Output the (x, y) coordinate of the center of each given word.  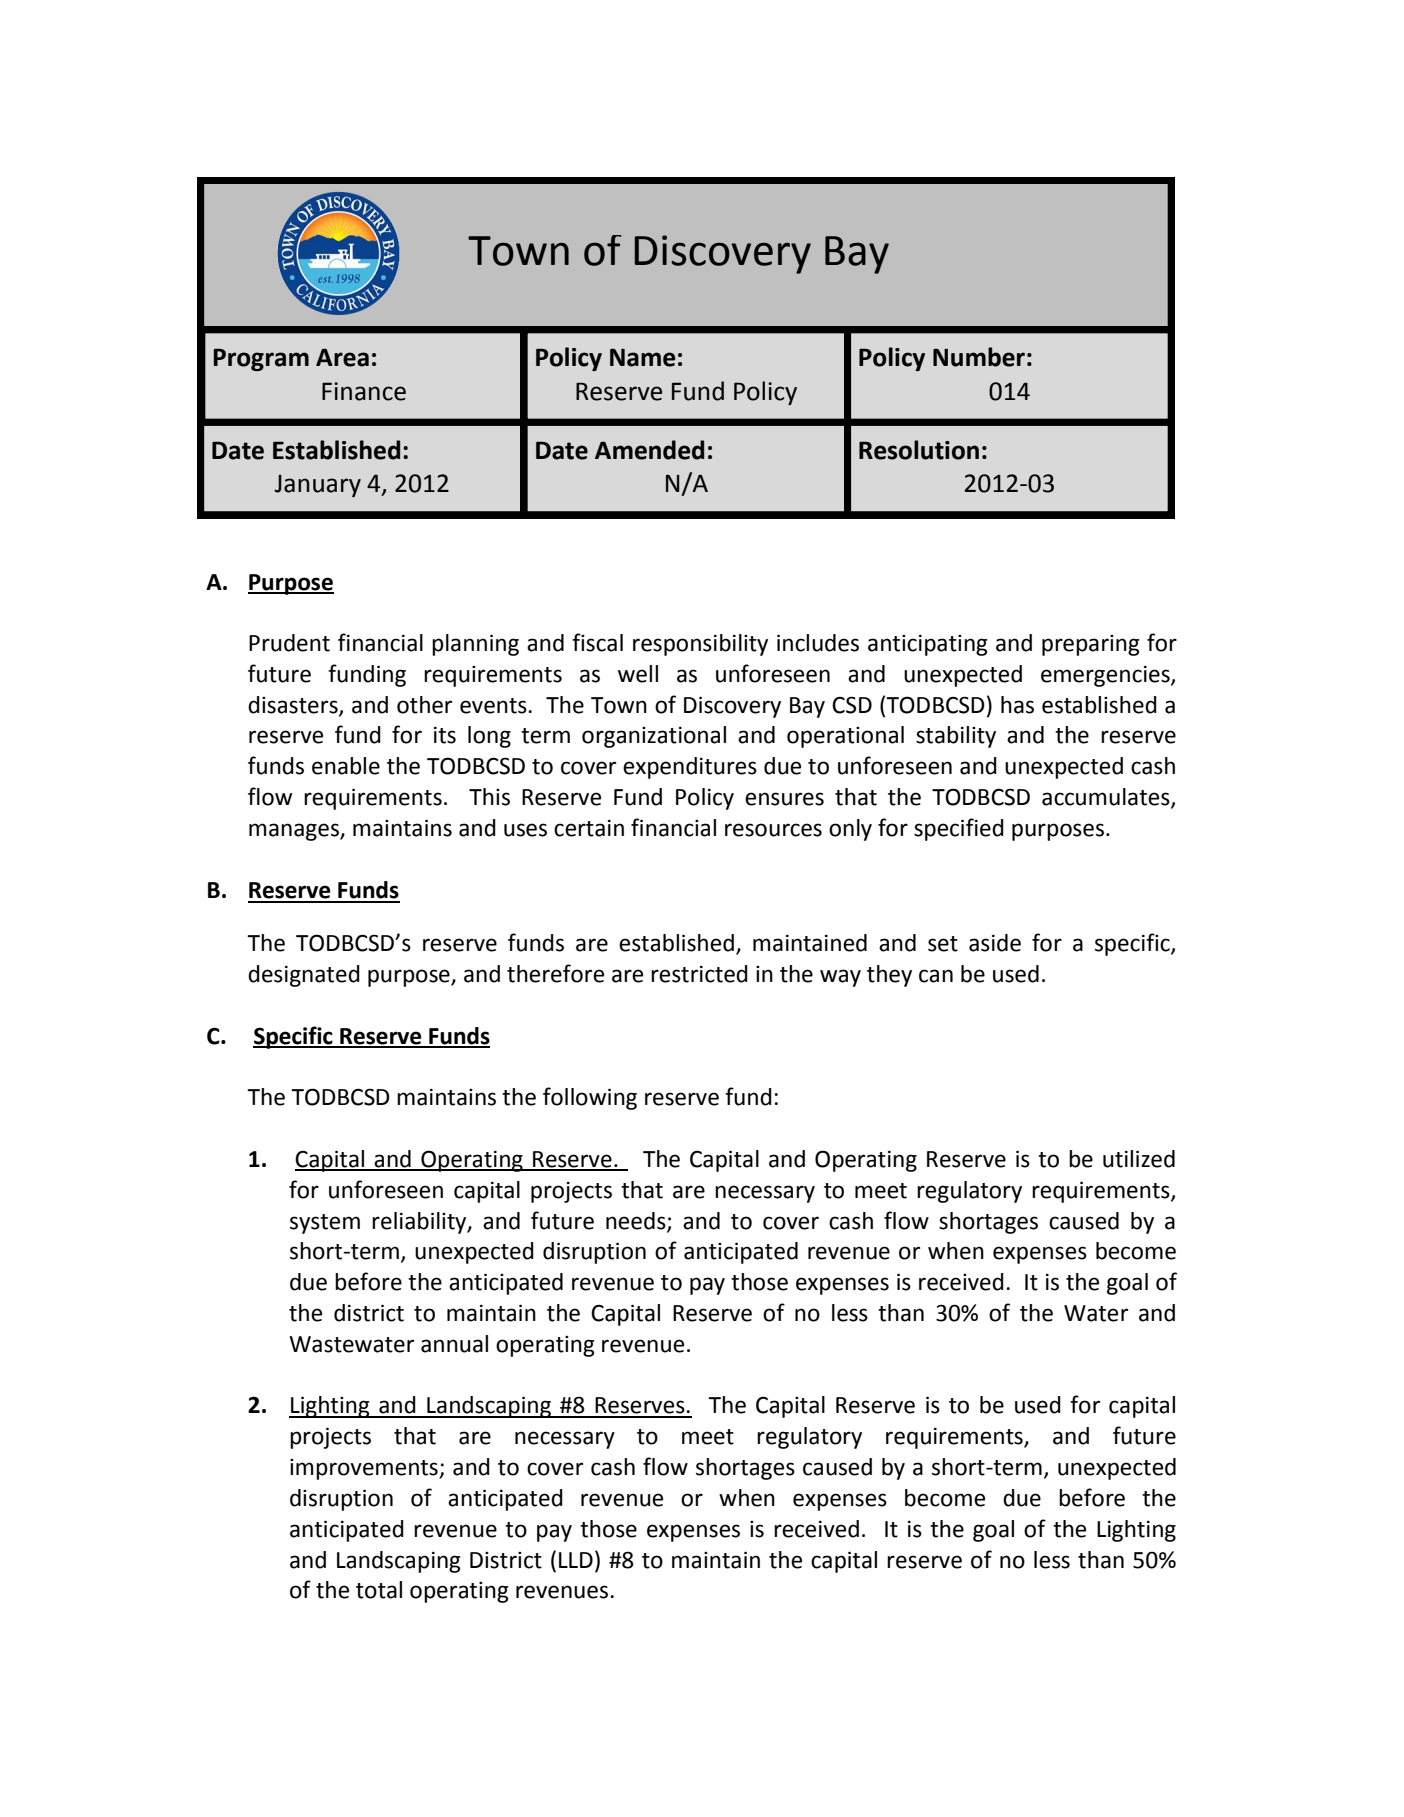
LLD (576, 1560)
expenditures (690, 768)
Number (979, 357)
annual (454, 1344)
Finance (364, 391)
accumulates (1107, 798)
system (325, 1224)
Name (642, 357)
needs (637, 1221)
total (379, 1590)
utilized (1139, 1159)
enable (346, 766)
